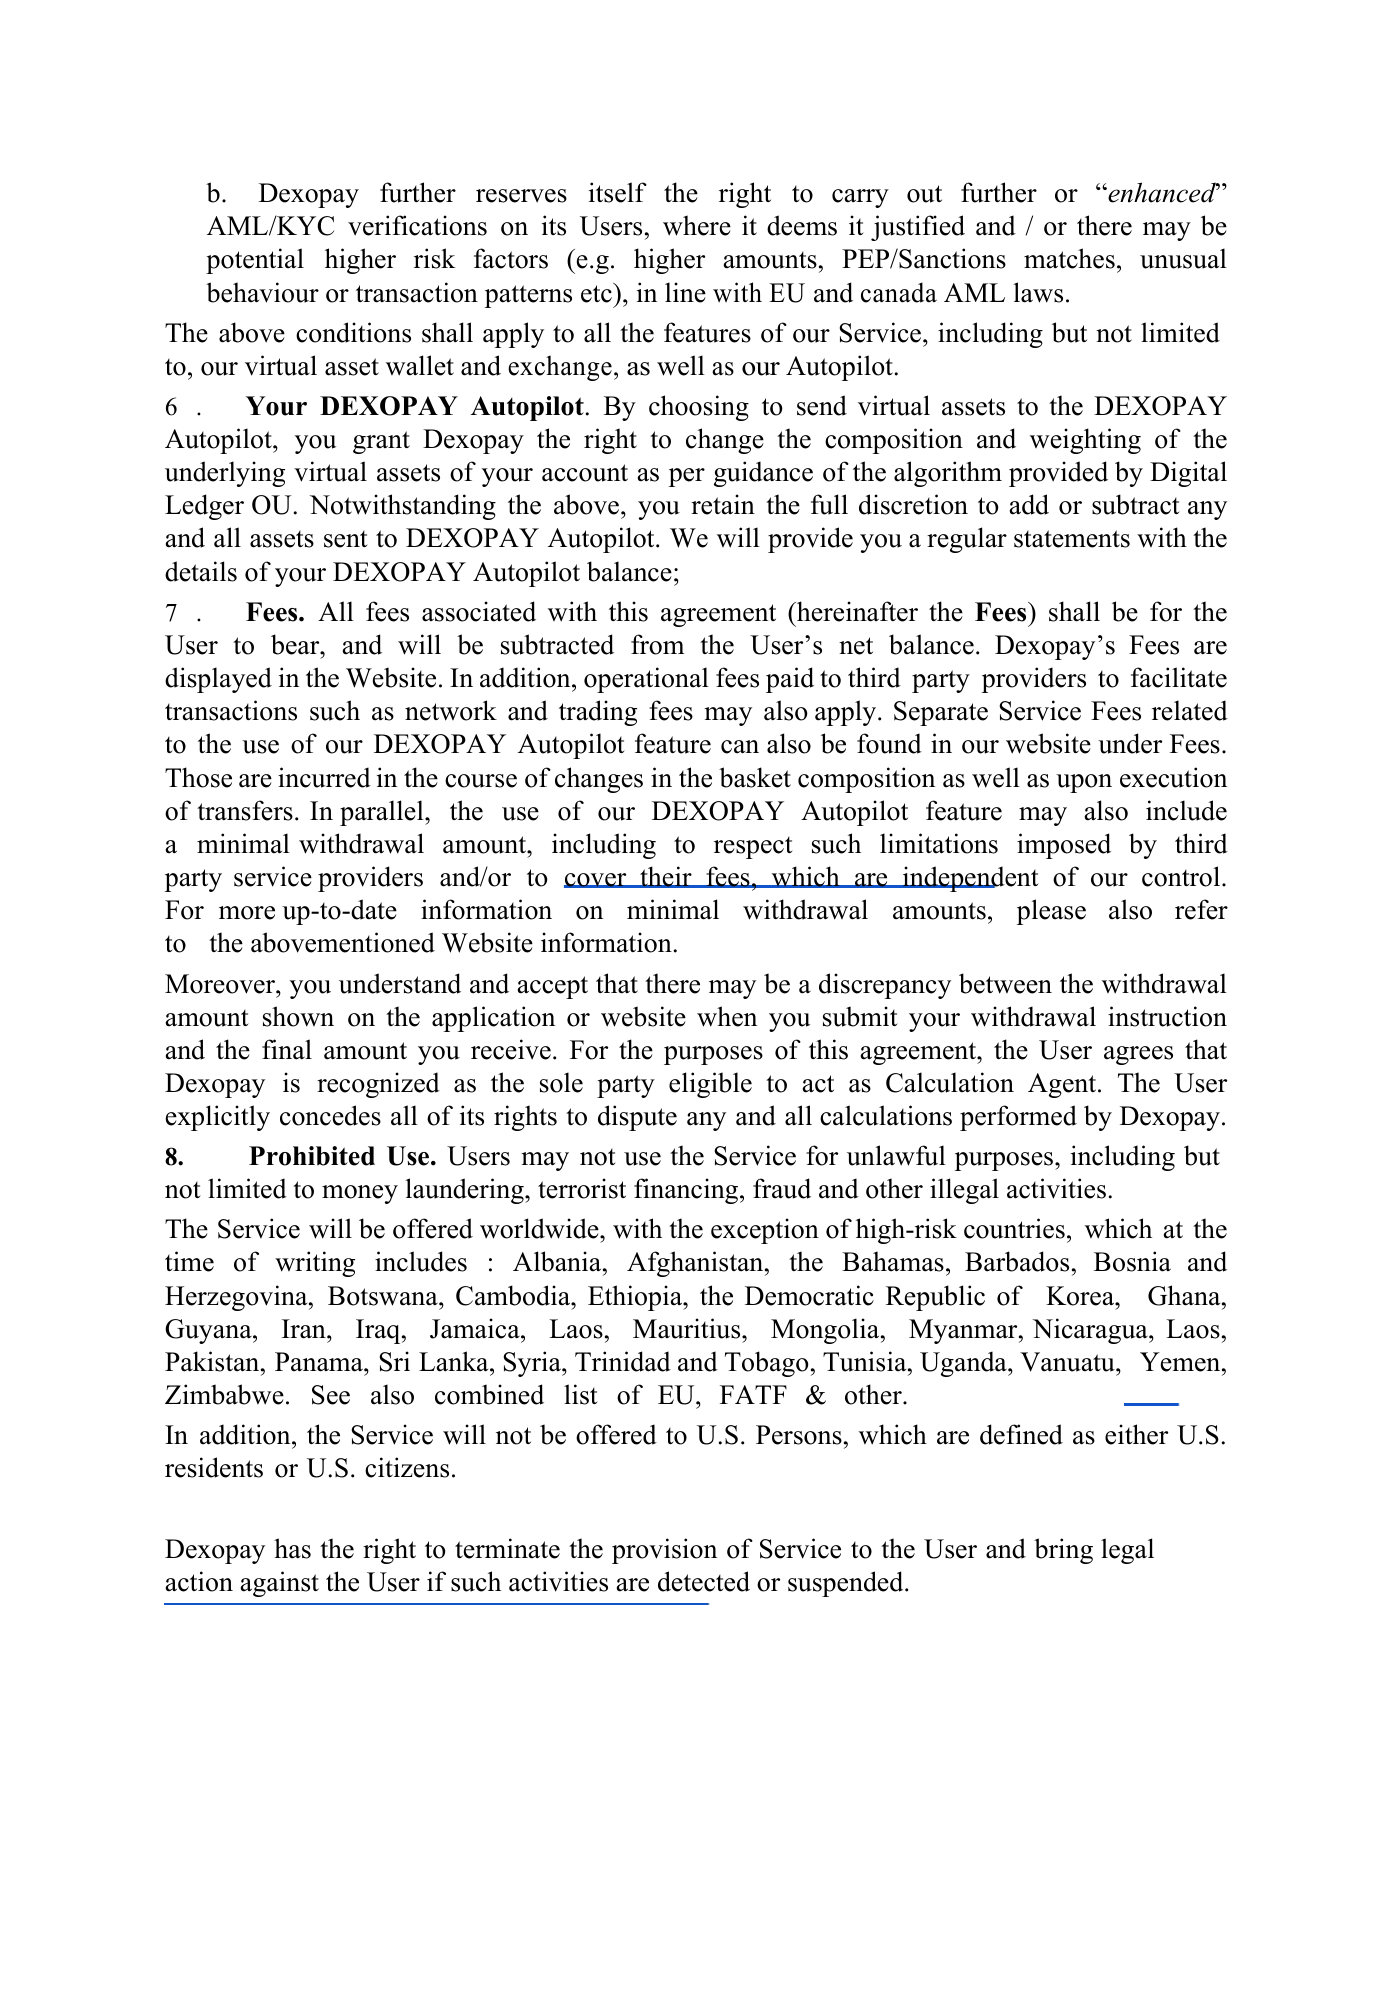 The image size is (1386, 1996). Describe the element at coordinates (723, 504) in the screenshot. I see `retain` at that location.
